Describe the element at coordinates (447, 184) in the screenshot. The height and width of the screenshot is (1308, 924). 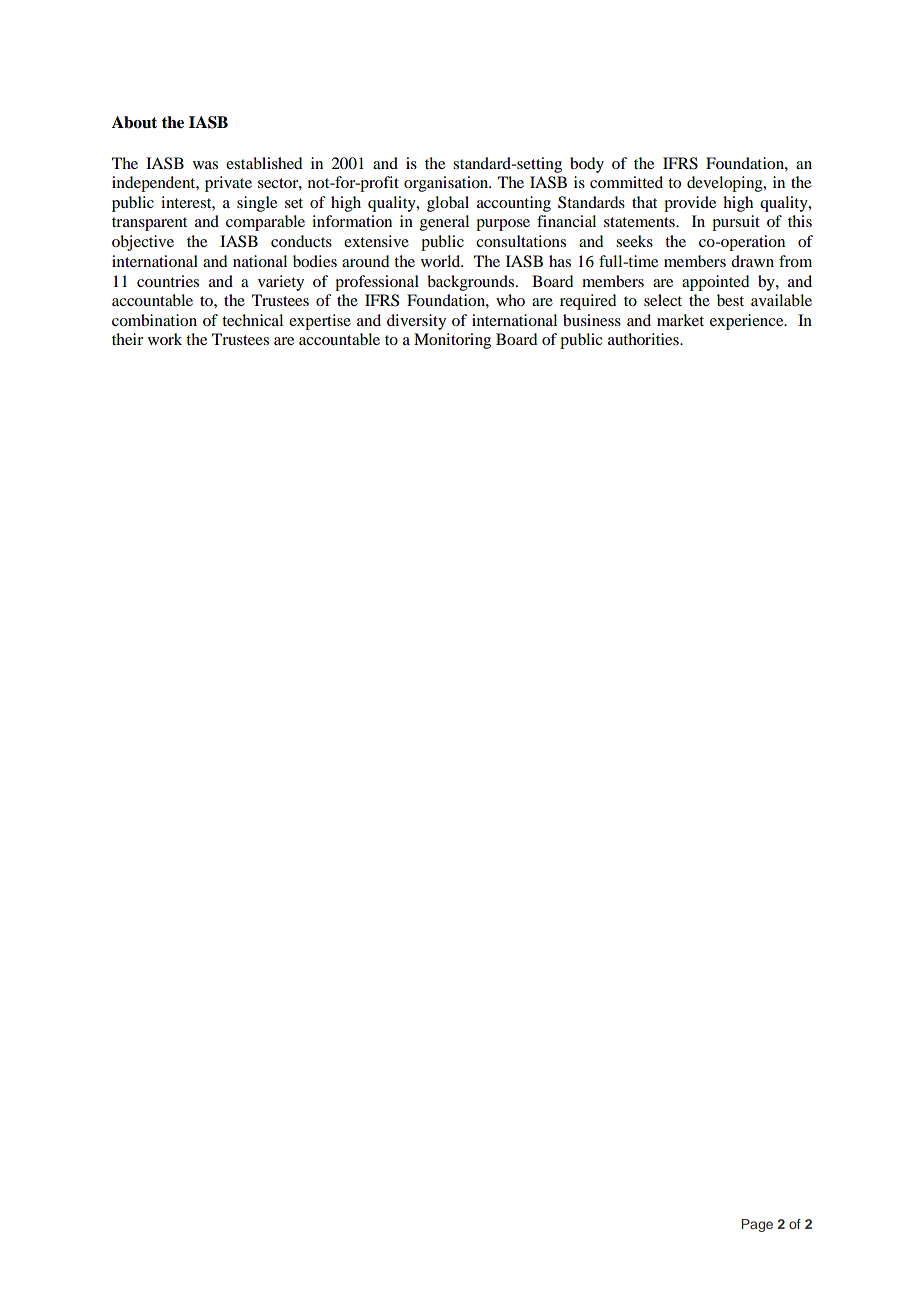
I see `organisation` at that location.
